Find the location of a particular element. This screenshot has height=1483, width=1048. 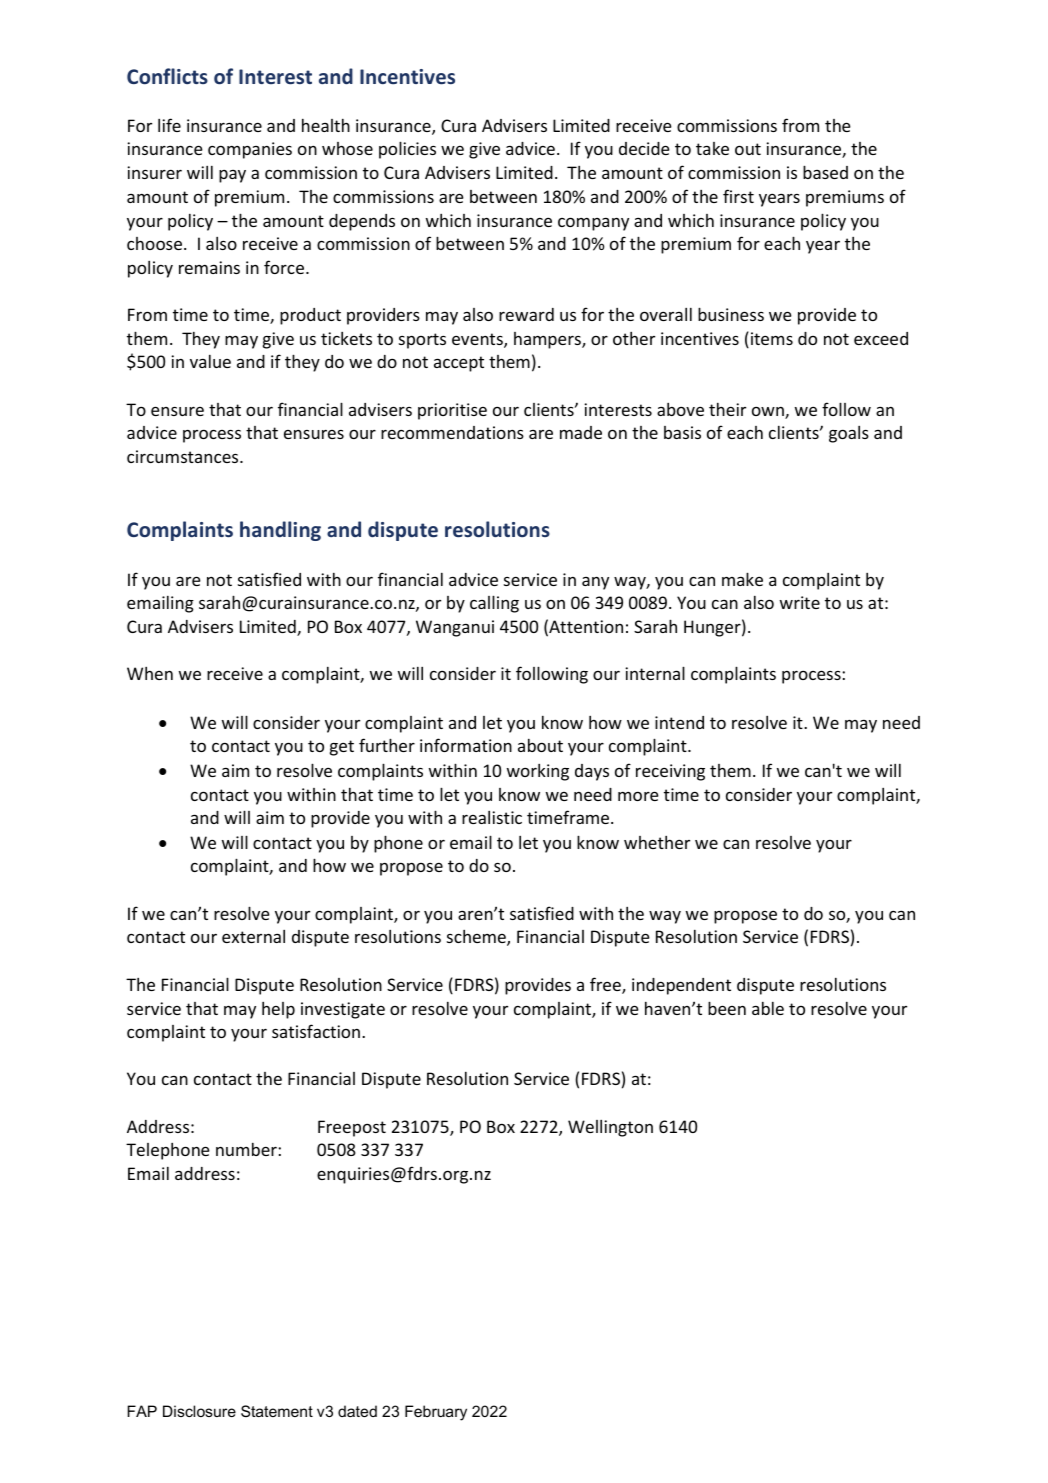

based is located at coordinates (825, 172).
